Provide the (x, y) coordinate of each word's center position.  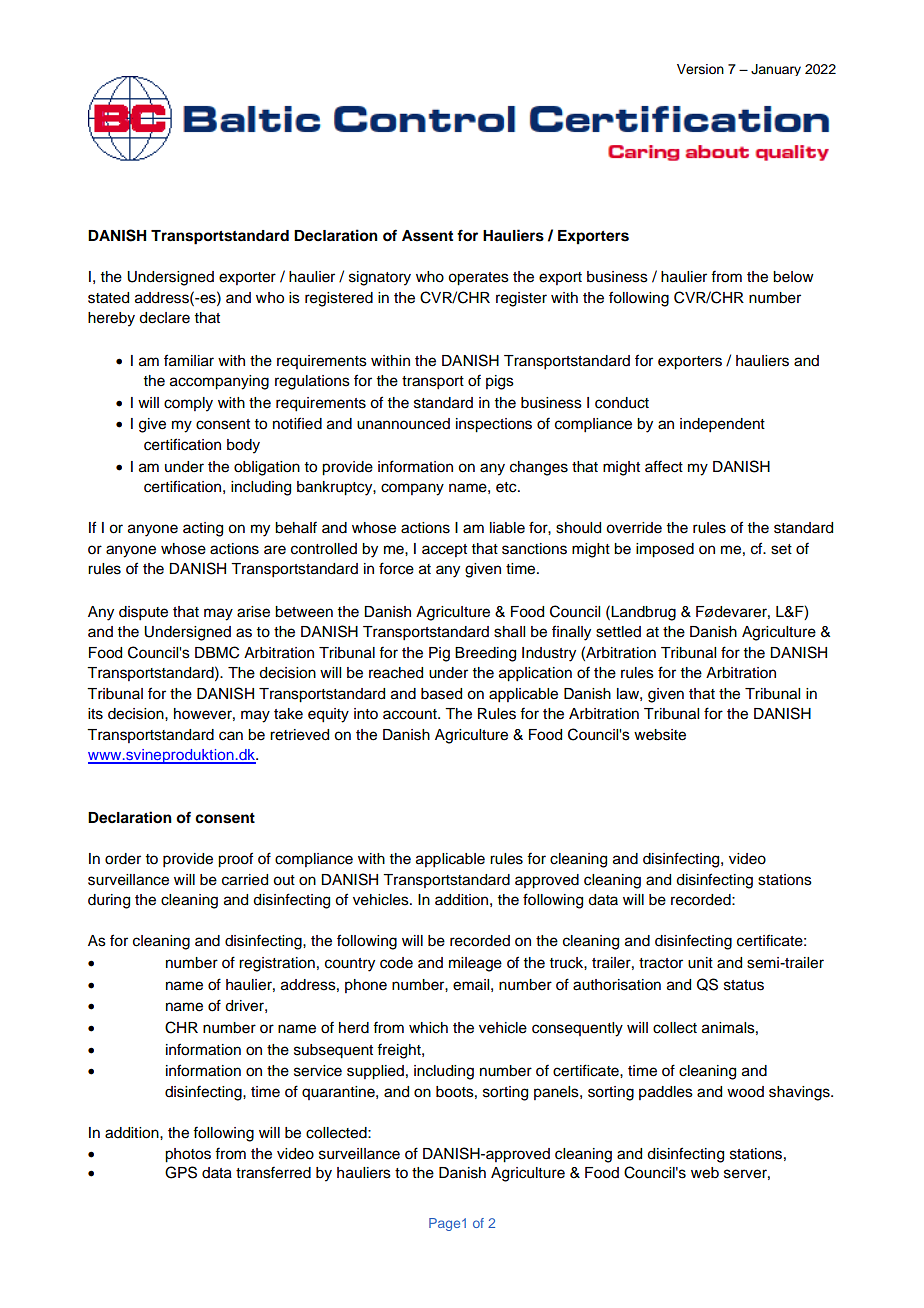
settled (618, 632)
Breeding (485, 654)
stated (108, 298)
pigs (500, 382)
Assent (427, 236)
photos (188, 1155)
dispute (143, 613)
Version (700, 69)
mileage (475, 964)
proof (235, 860)
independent (722, 425)
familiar (189, 360)
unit (700, 963)
